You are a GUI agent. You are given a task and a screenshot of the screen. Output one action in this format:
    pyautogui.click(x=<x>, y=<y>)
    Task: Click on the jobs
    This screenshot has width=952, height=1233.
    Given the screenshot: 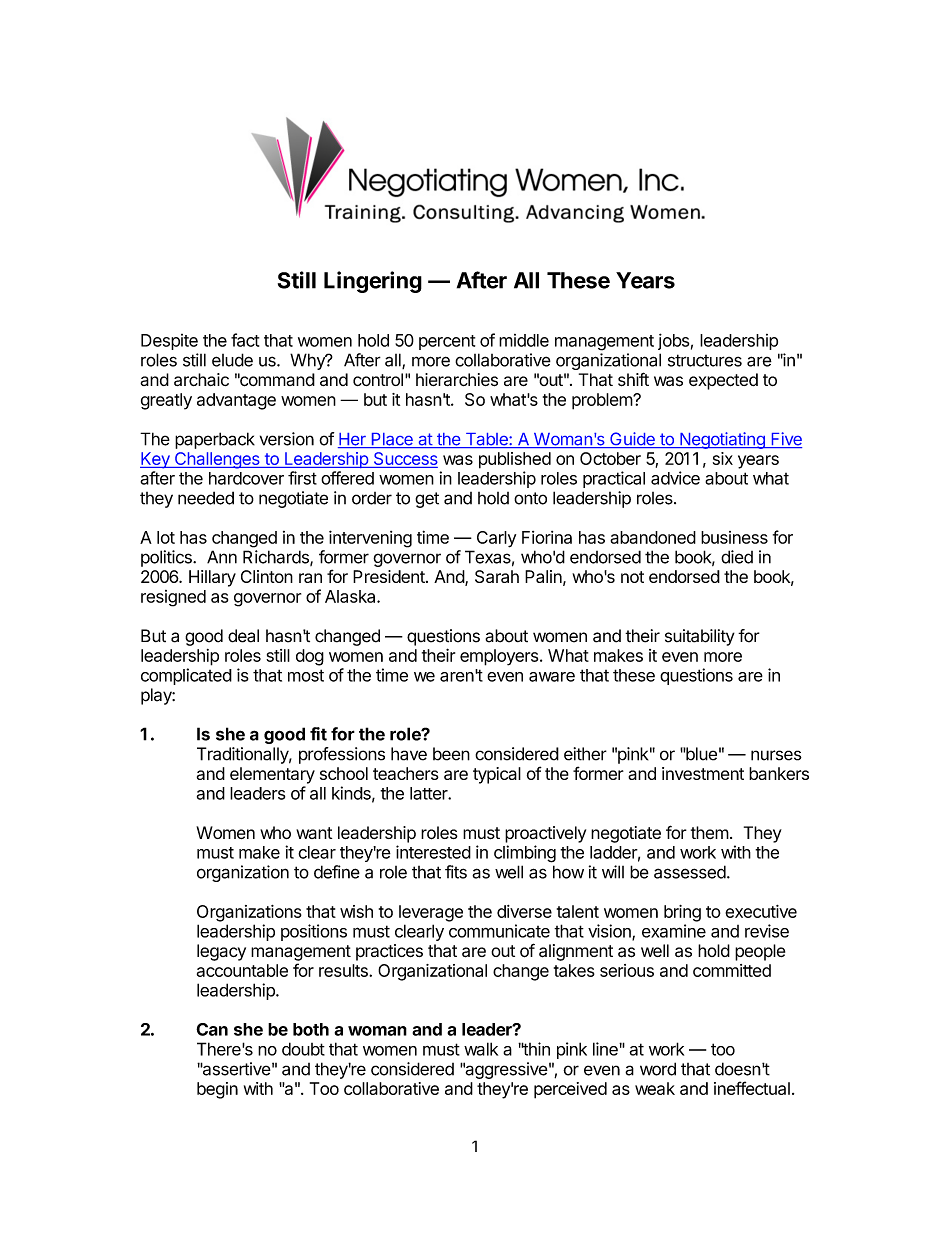 What is the action you would take?
    pyautogui.click(x=673, y=341)
